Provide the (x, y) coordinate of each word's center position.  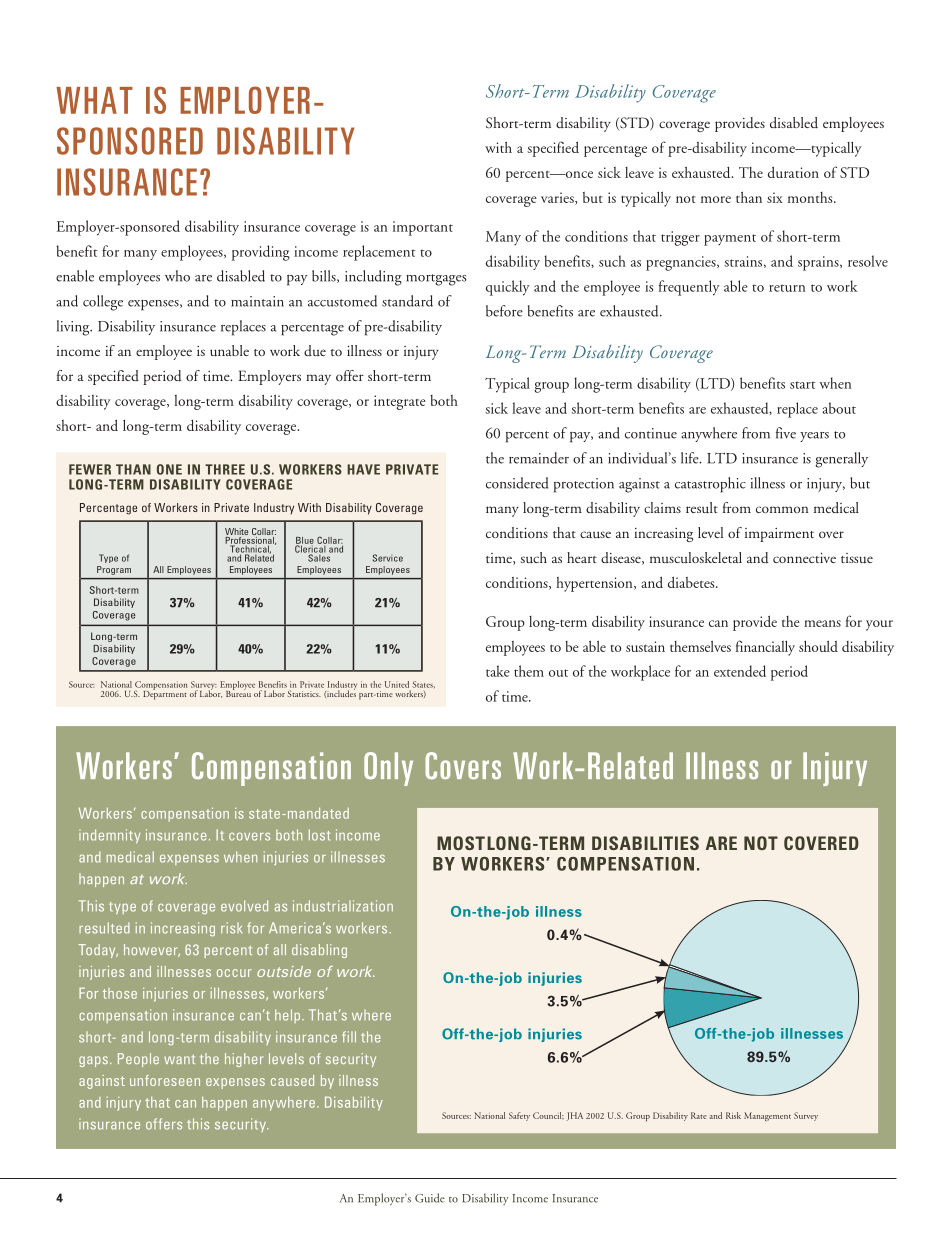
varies (558, 198)
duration (793, 172)
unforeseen (165, 1080)
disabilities (645, 843)
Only (388, 769)
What (94, 100)
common (782, 509)
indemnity (110, 836)
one (169, 469)
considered (517, 483)
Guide (430, 1198)
